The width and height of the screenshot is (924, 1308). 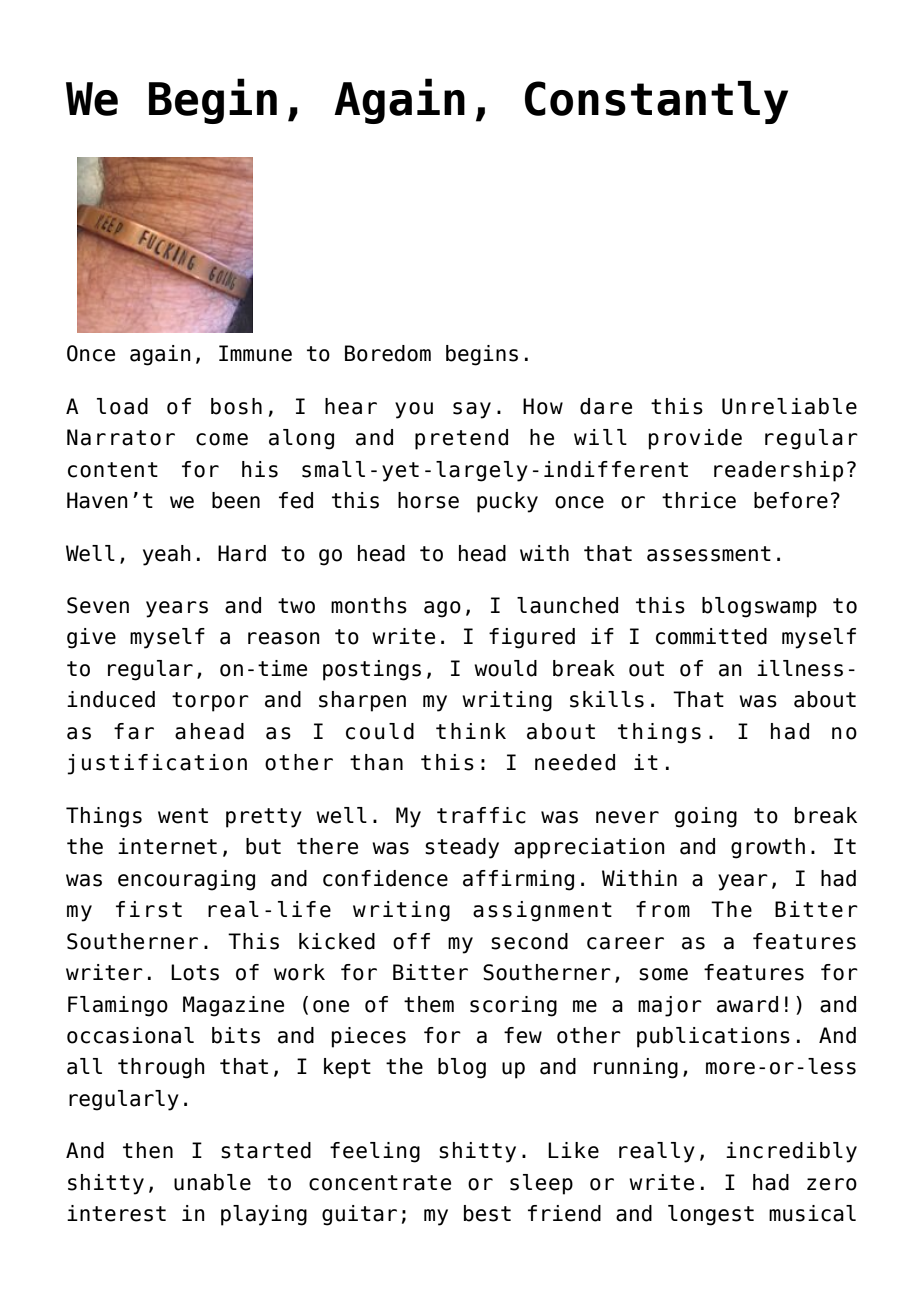 I want to click on bosh, so click(x=236, y=406).
